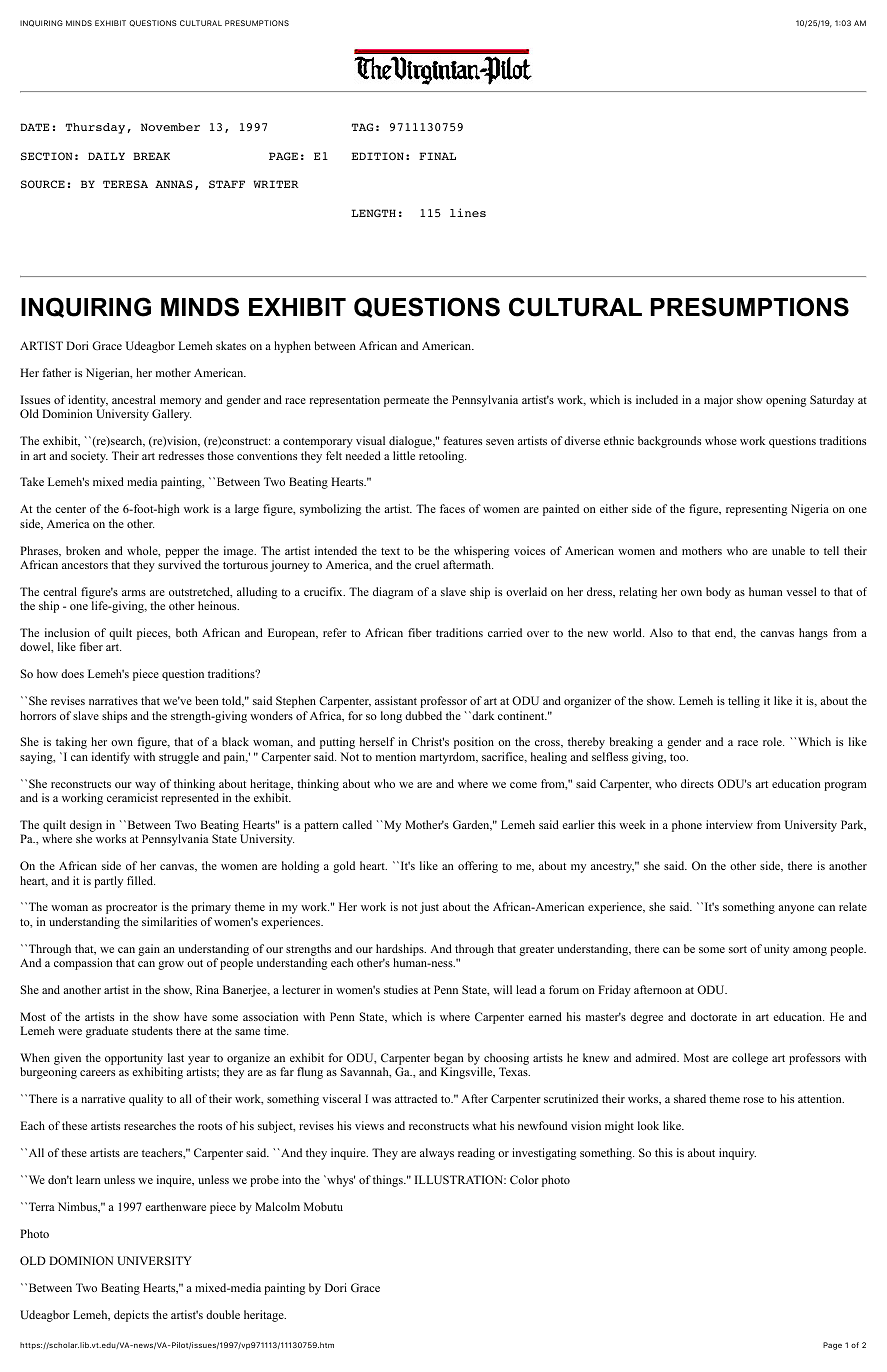  Describe the element at coordinates (131, 1316) in the screenshot. I see `depicts` at that location.
